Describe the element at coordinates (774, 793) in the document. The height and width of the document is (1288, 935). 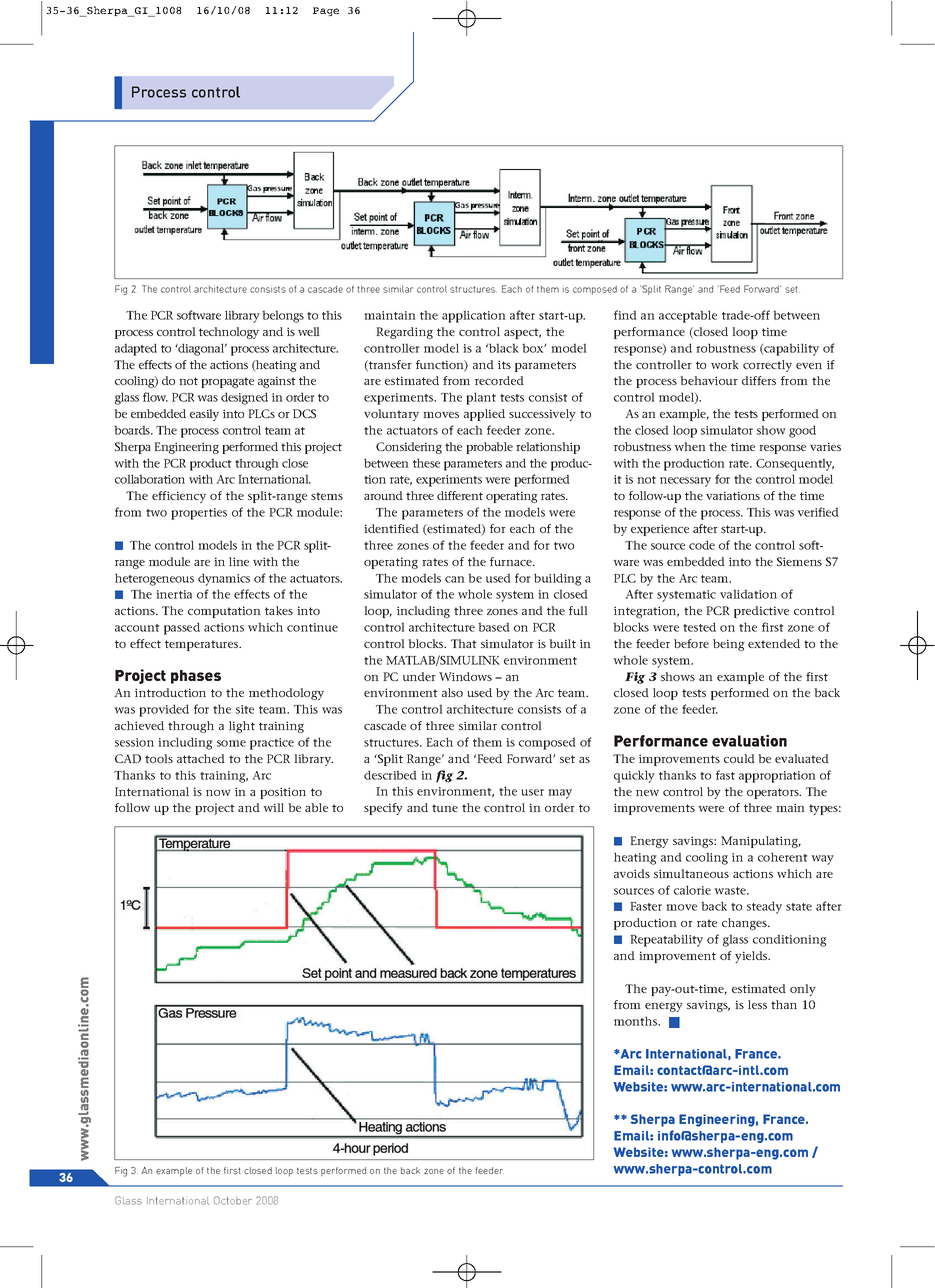
I see `operators` at that location.
